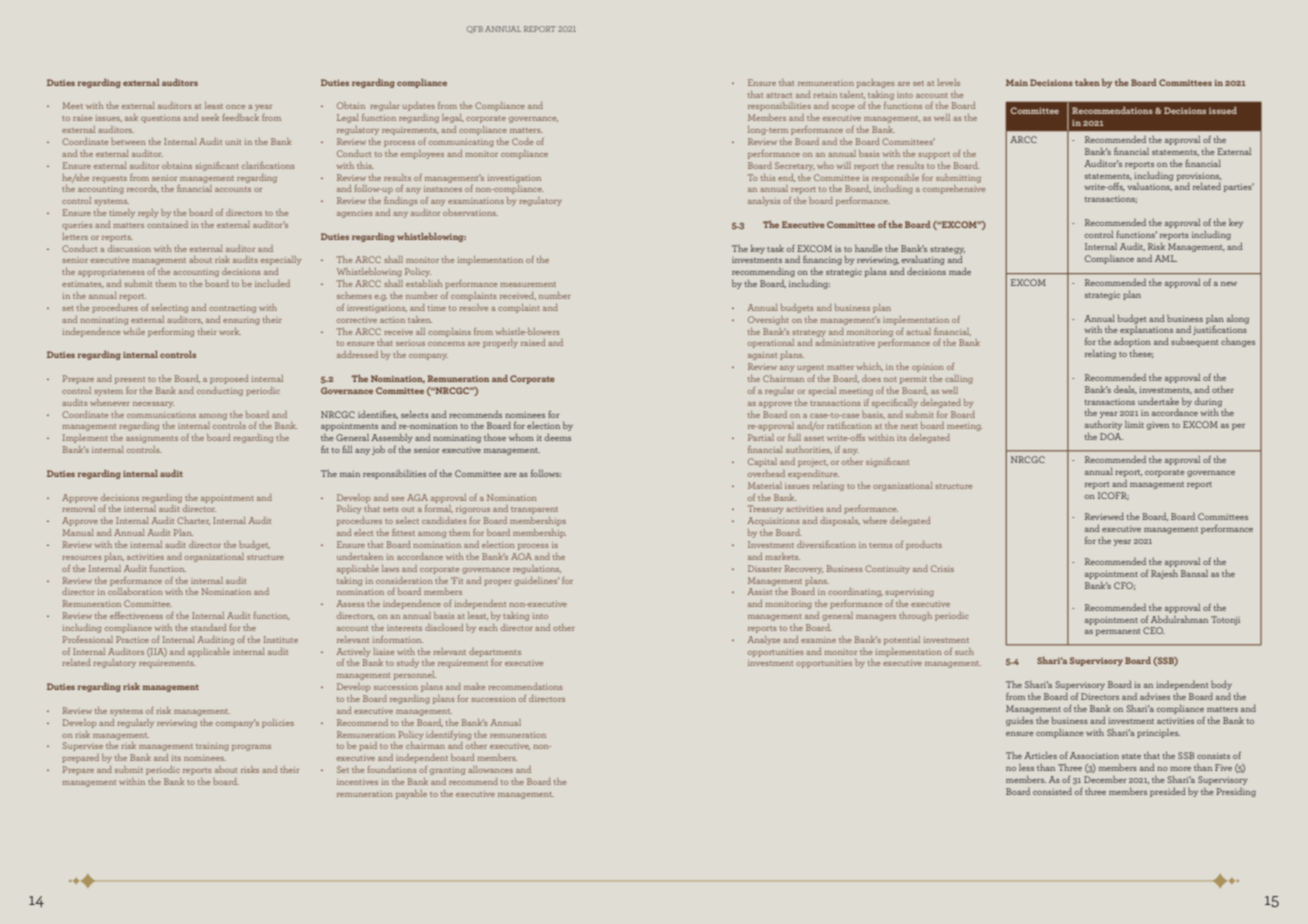  Describe the element at coordinates (210, 117) in the document. I see `seek` at that location.
